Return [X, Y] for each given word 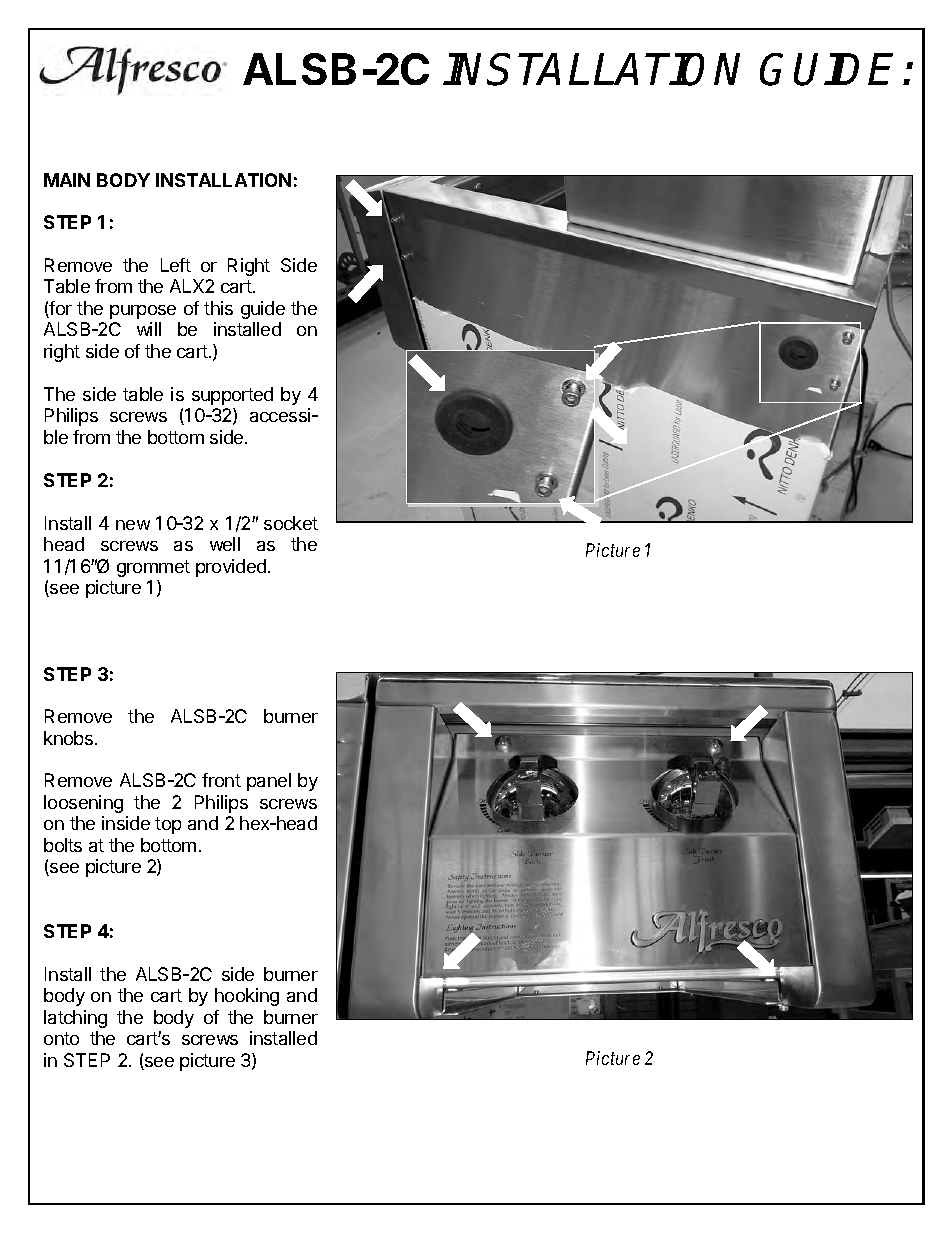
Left [176, 265]
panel [269, 782]
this [218, 308]
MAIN [67, 180]
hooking [247, 997]
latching [75, 1019]
